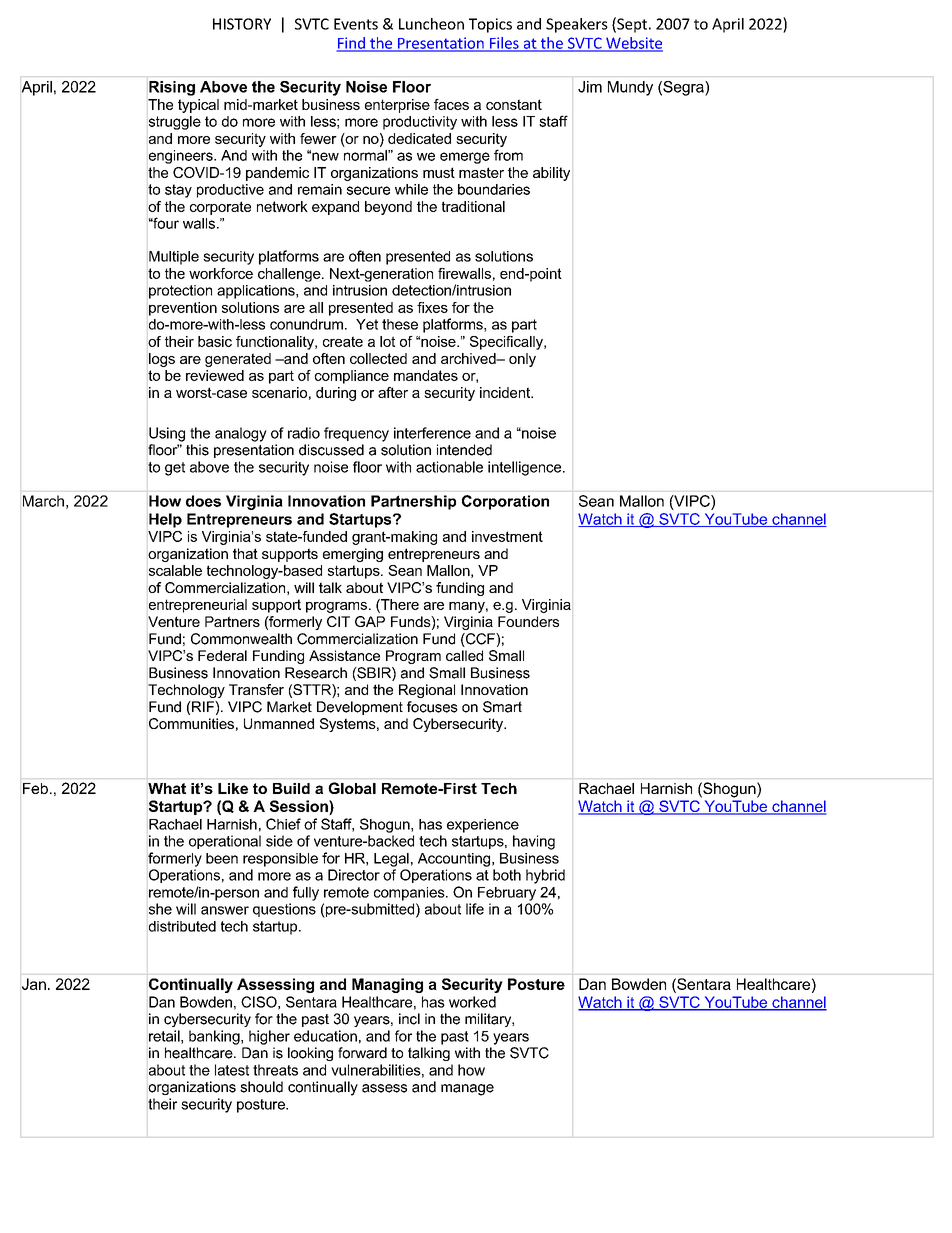 The image size is (952, 1233). What do you see at coordinates (34, 984) in the document?
I see `Jan` at bounding box center [34, 984].
